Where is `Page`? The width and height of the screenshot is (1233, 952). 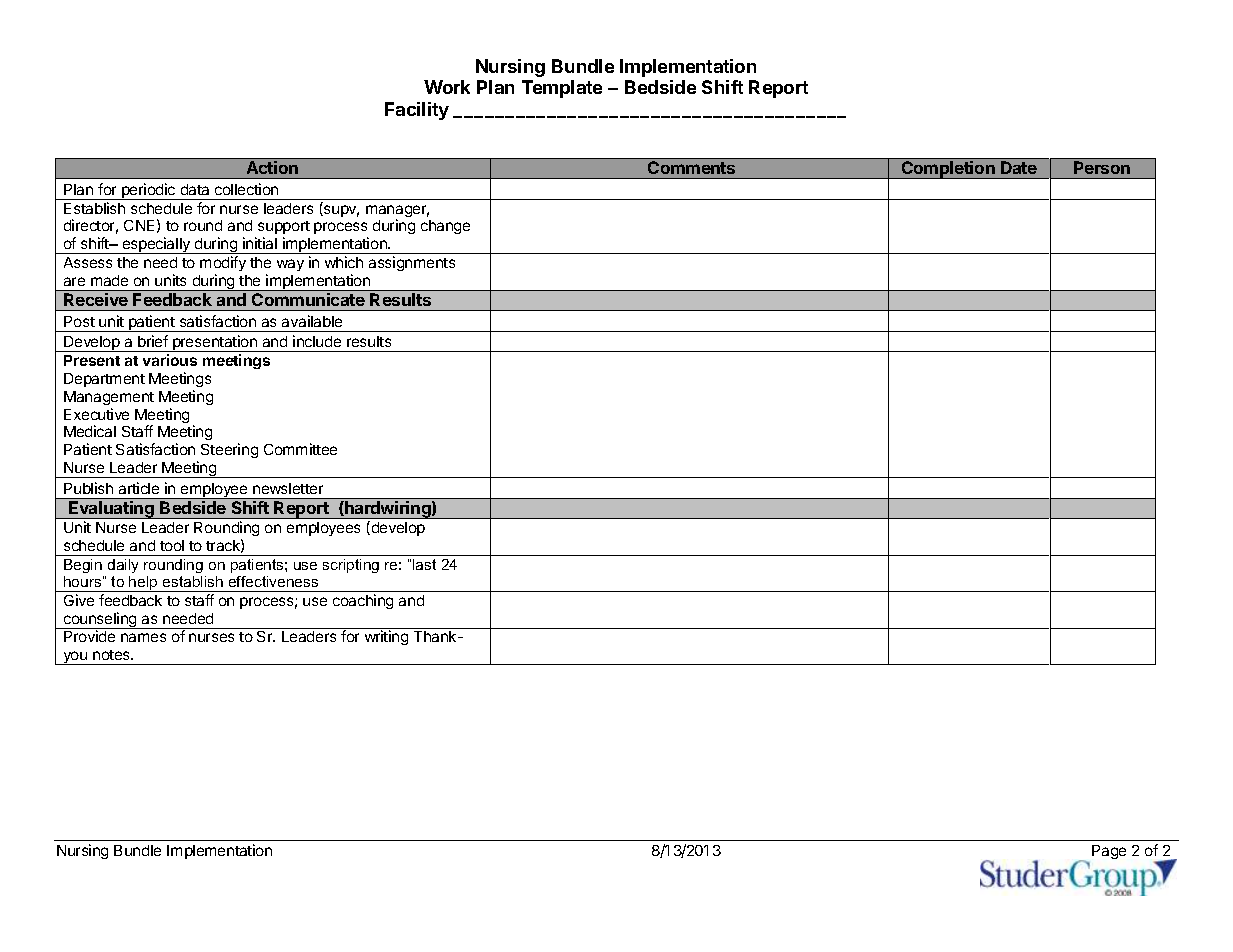 Page is located at coordinates (1109, 852).
